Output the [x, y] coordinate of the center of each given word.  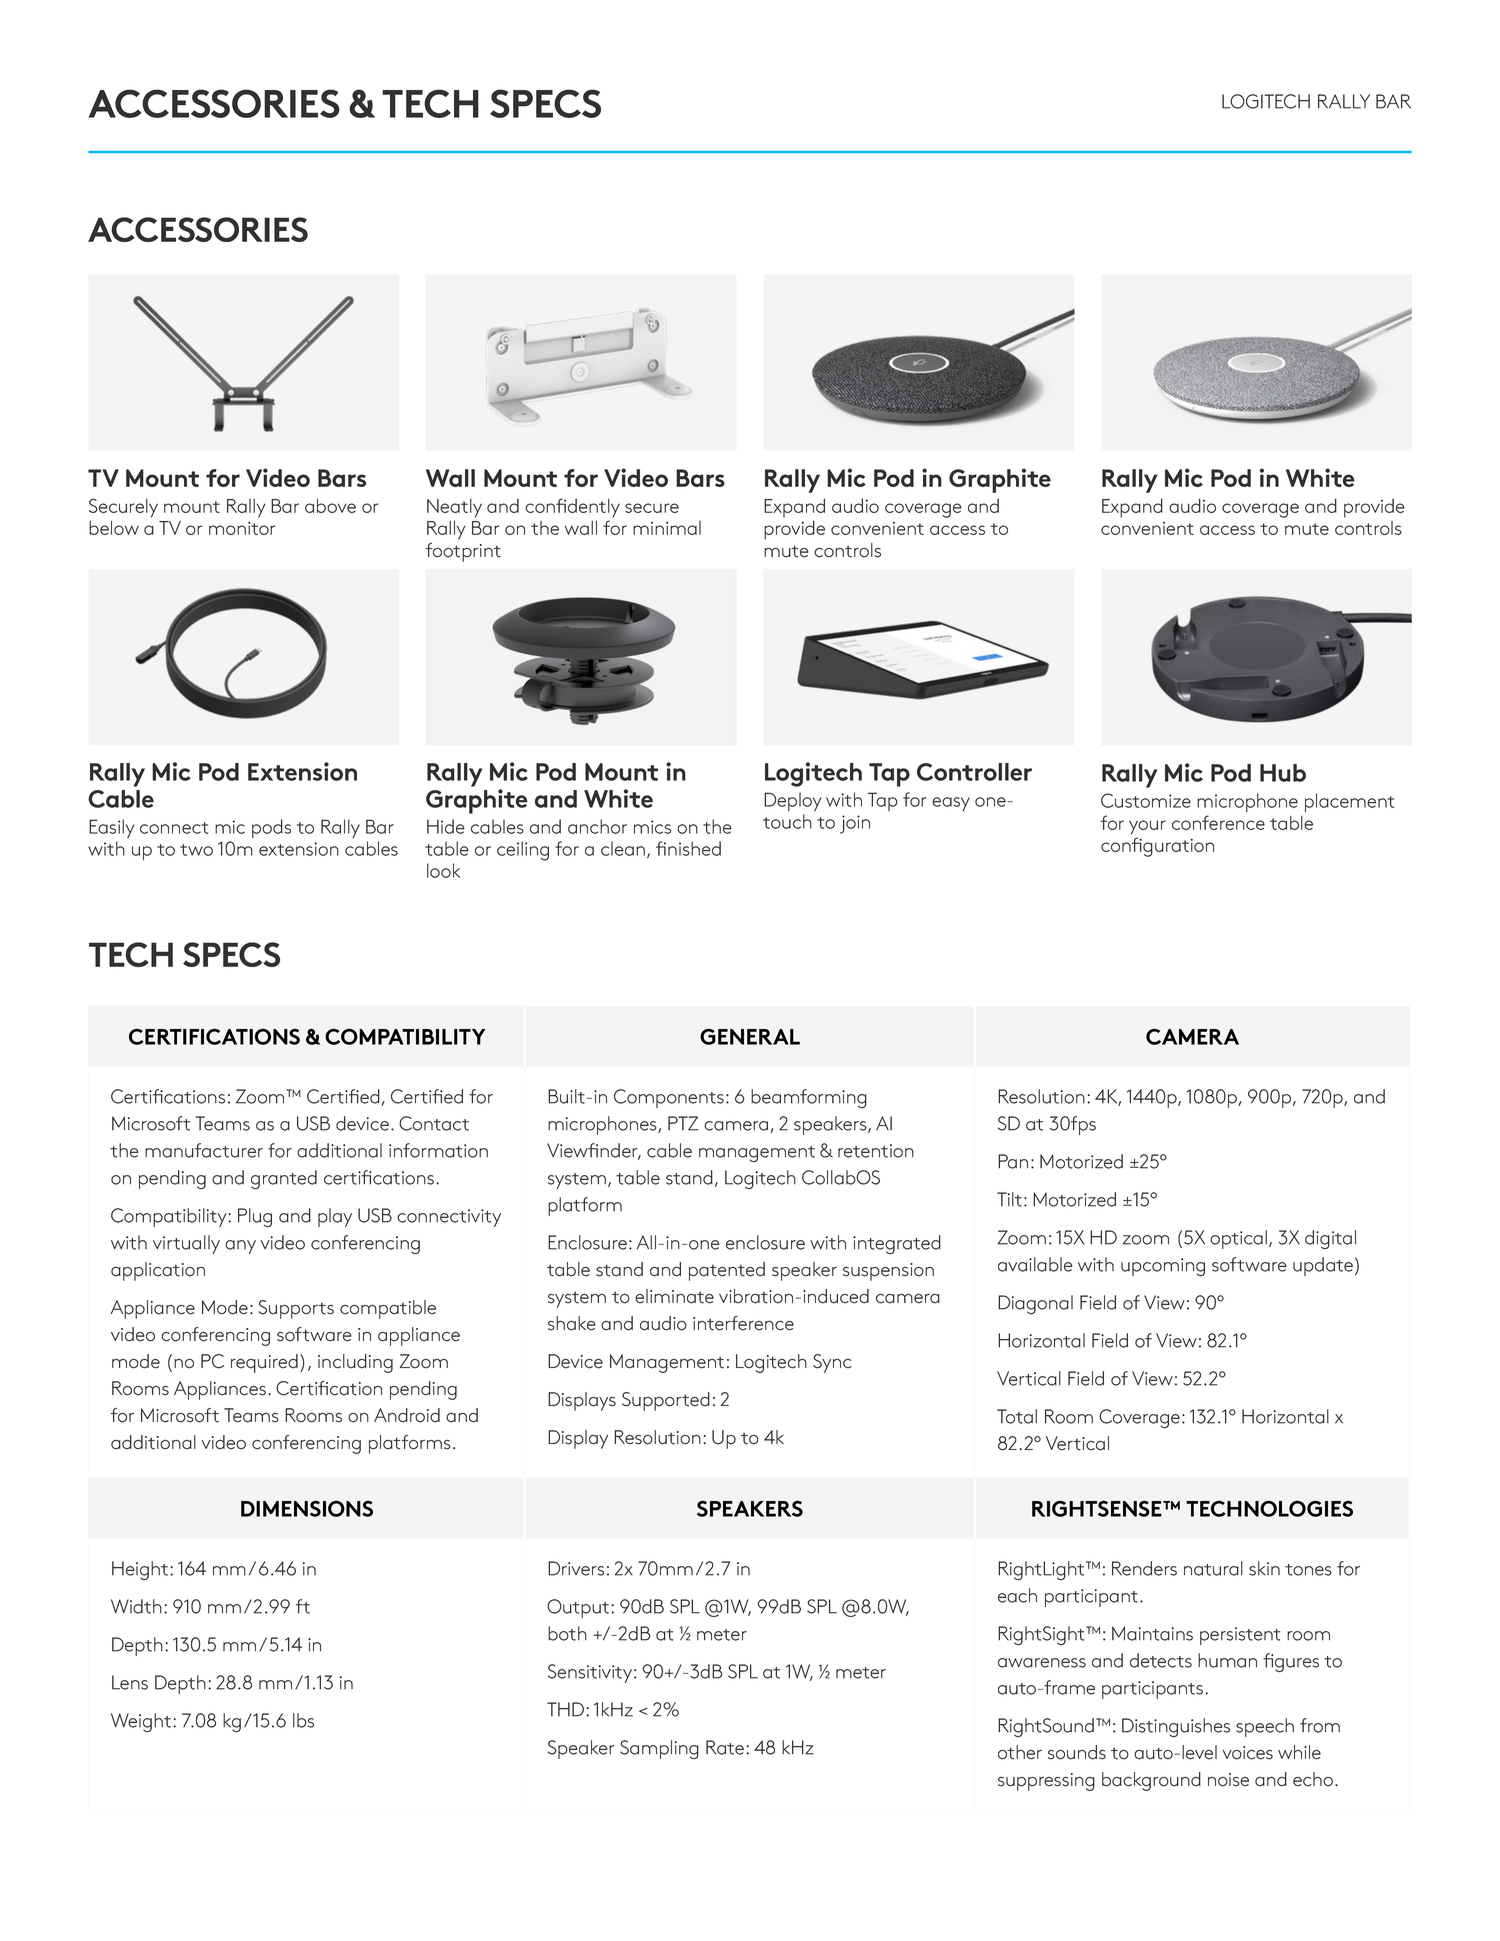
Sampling [659, 1749]
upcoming [1163, 1267]
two [196, 850]
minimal [667, 528]
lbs [303, 1720]
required [264, 1363]
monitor [242, 528]
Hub [1283, 773]
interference [743, 1323]
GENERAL [750, 1036]
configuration [1157, 847]
